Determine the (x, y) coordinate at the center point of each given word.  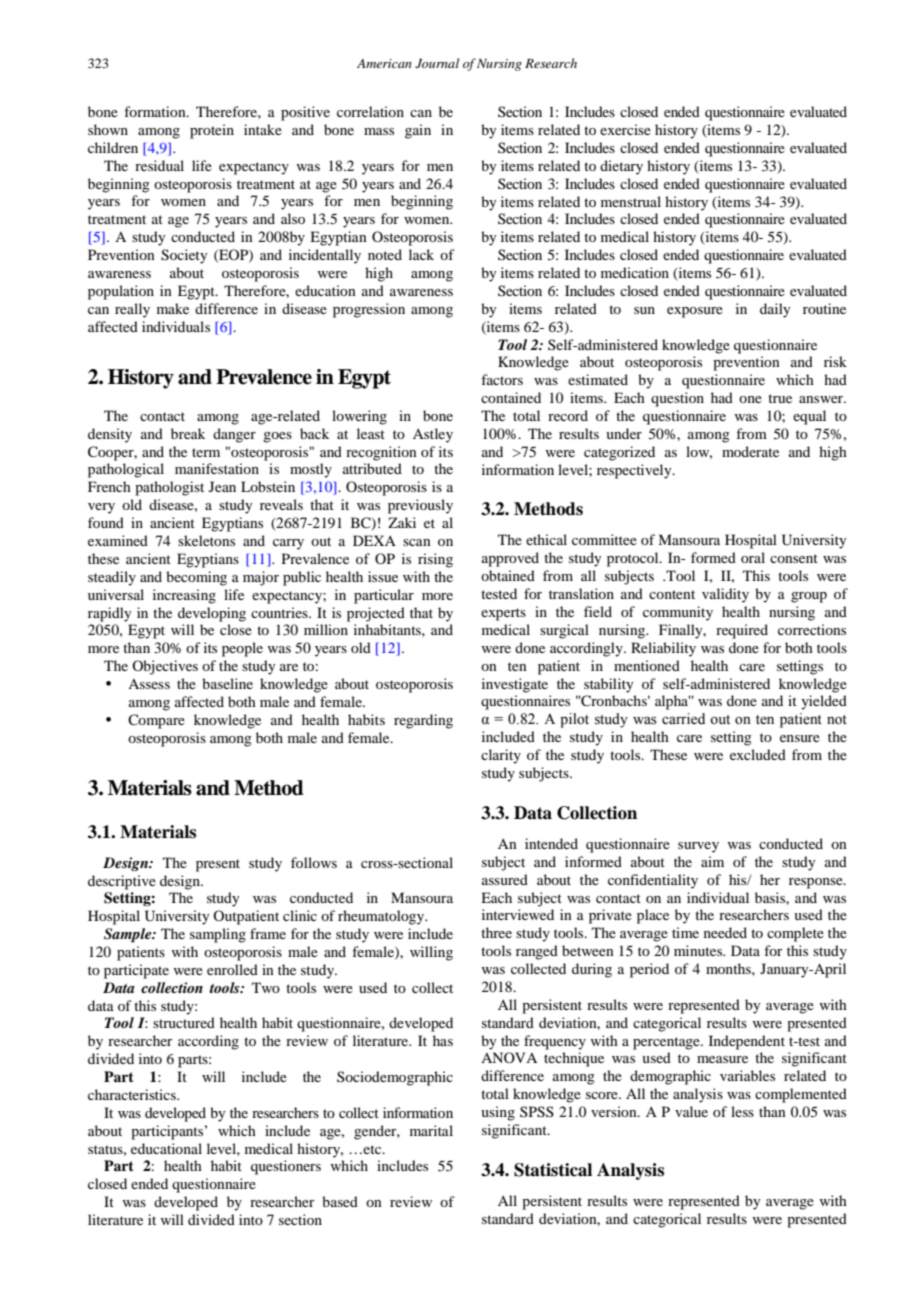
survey (698, 847)
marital (431, 1130)
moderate (750, 451)
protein (212, 131)
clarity (501, 756)
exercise (625, 129)
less (742, 1111)
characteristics (133, 1094)
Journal (437, 63)
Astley (433, 435)
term (206, 452)
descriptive (122, 882)
